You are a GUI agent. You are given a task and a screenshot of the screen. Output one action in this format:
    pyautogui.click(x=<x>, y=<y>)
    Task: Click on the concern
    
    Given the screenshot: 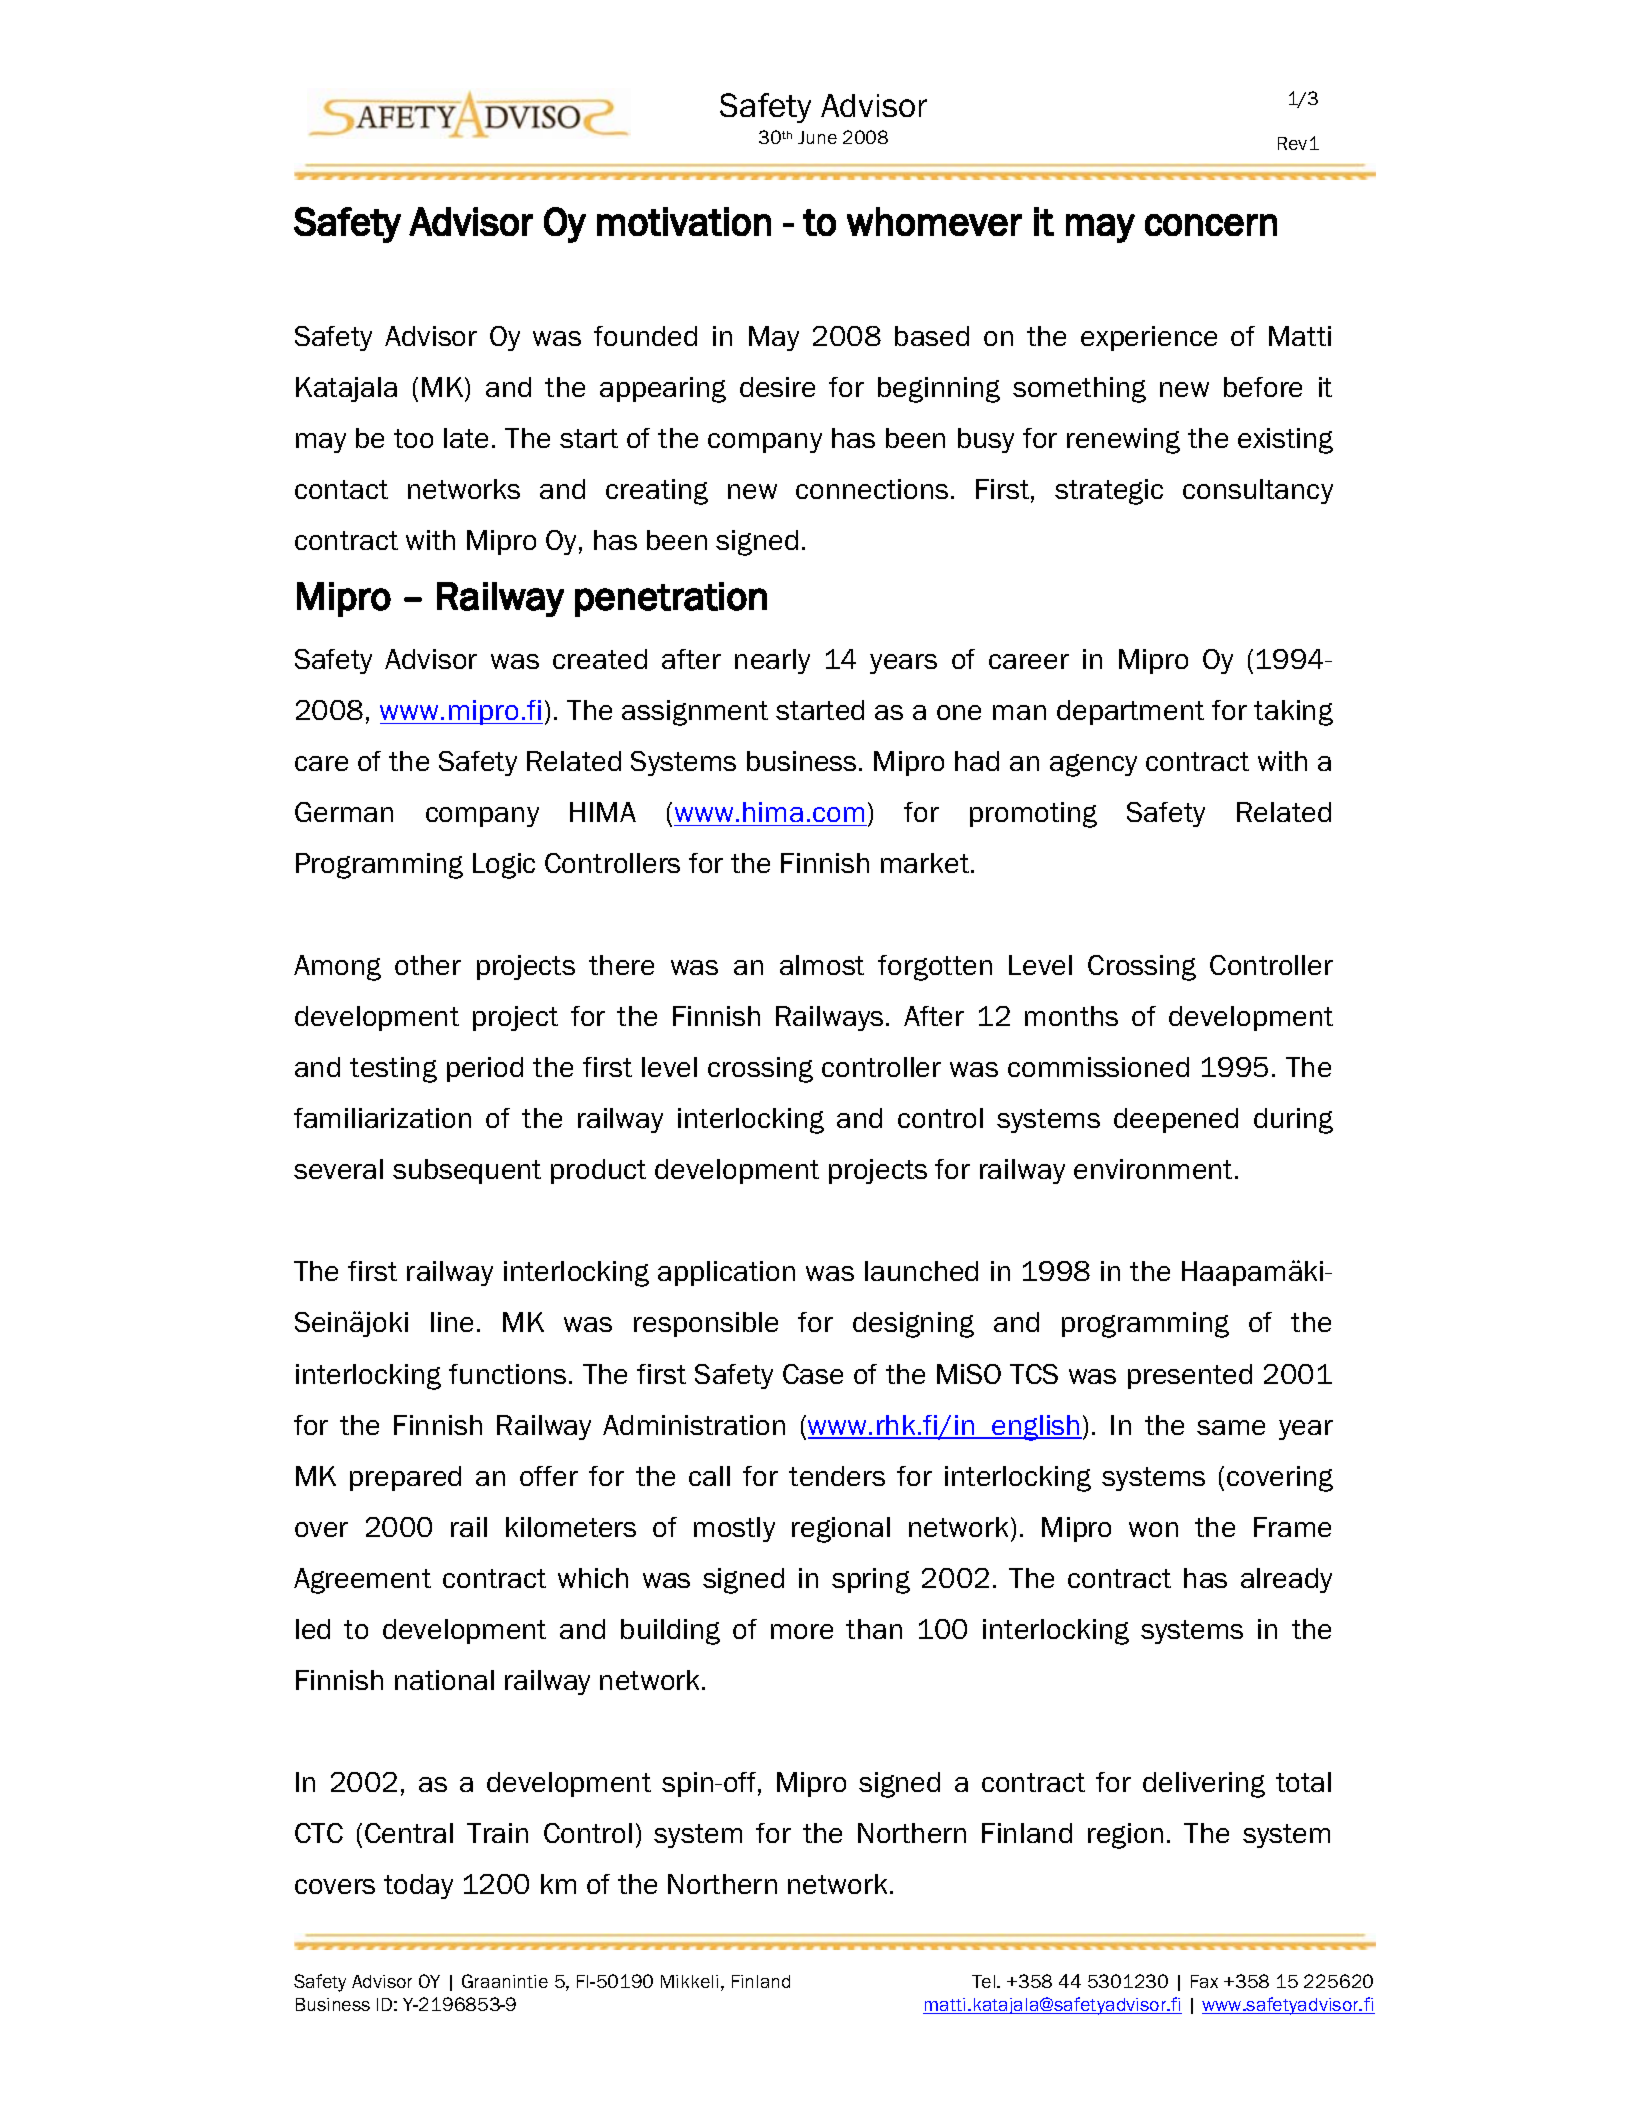 What is the action you would take?
    pyautogui.click(x=1211, y=225)
